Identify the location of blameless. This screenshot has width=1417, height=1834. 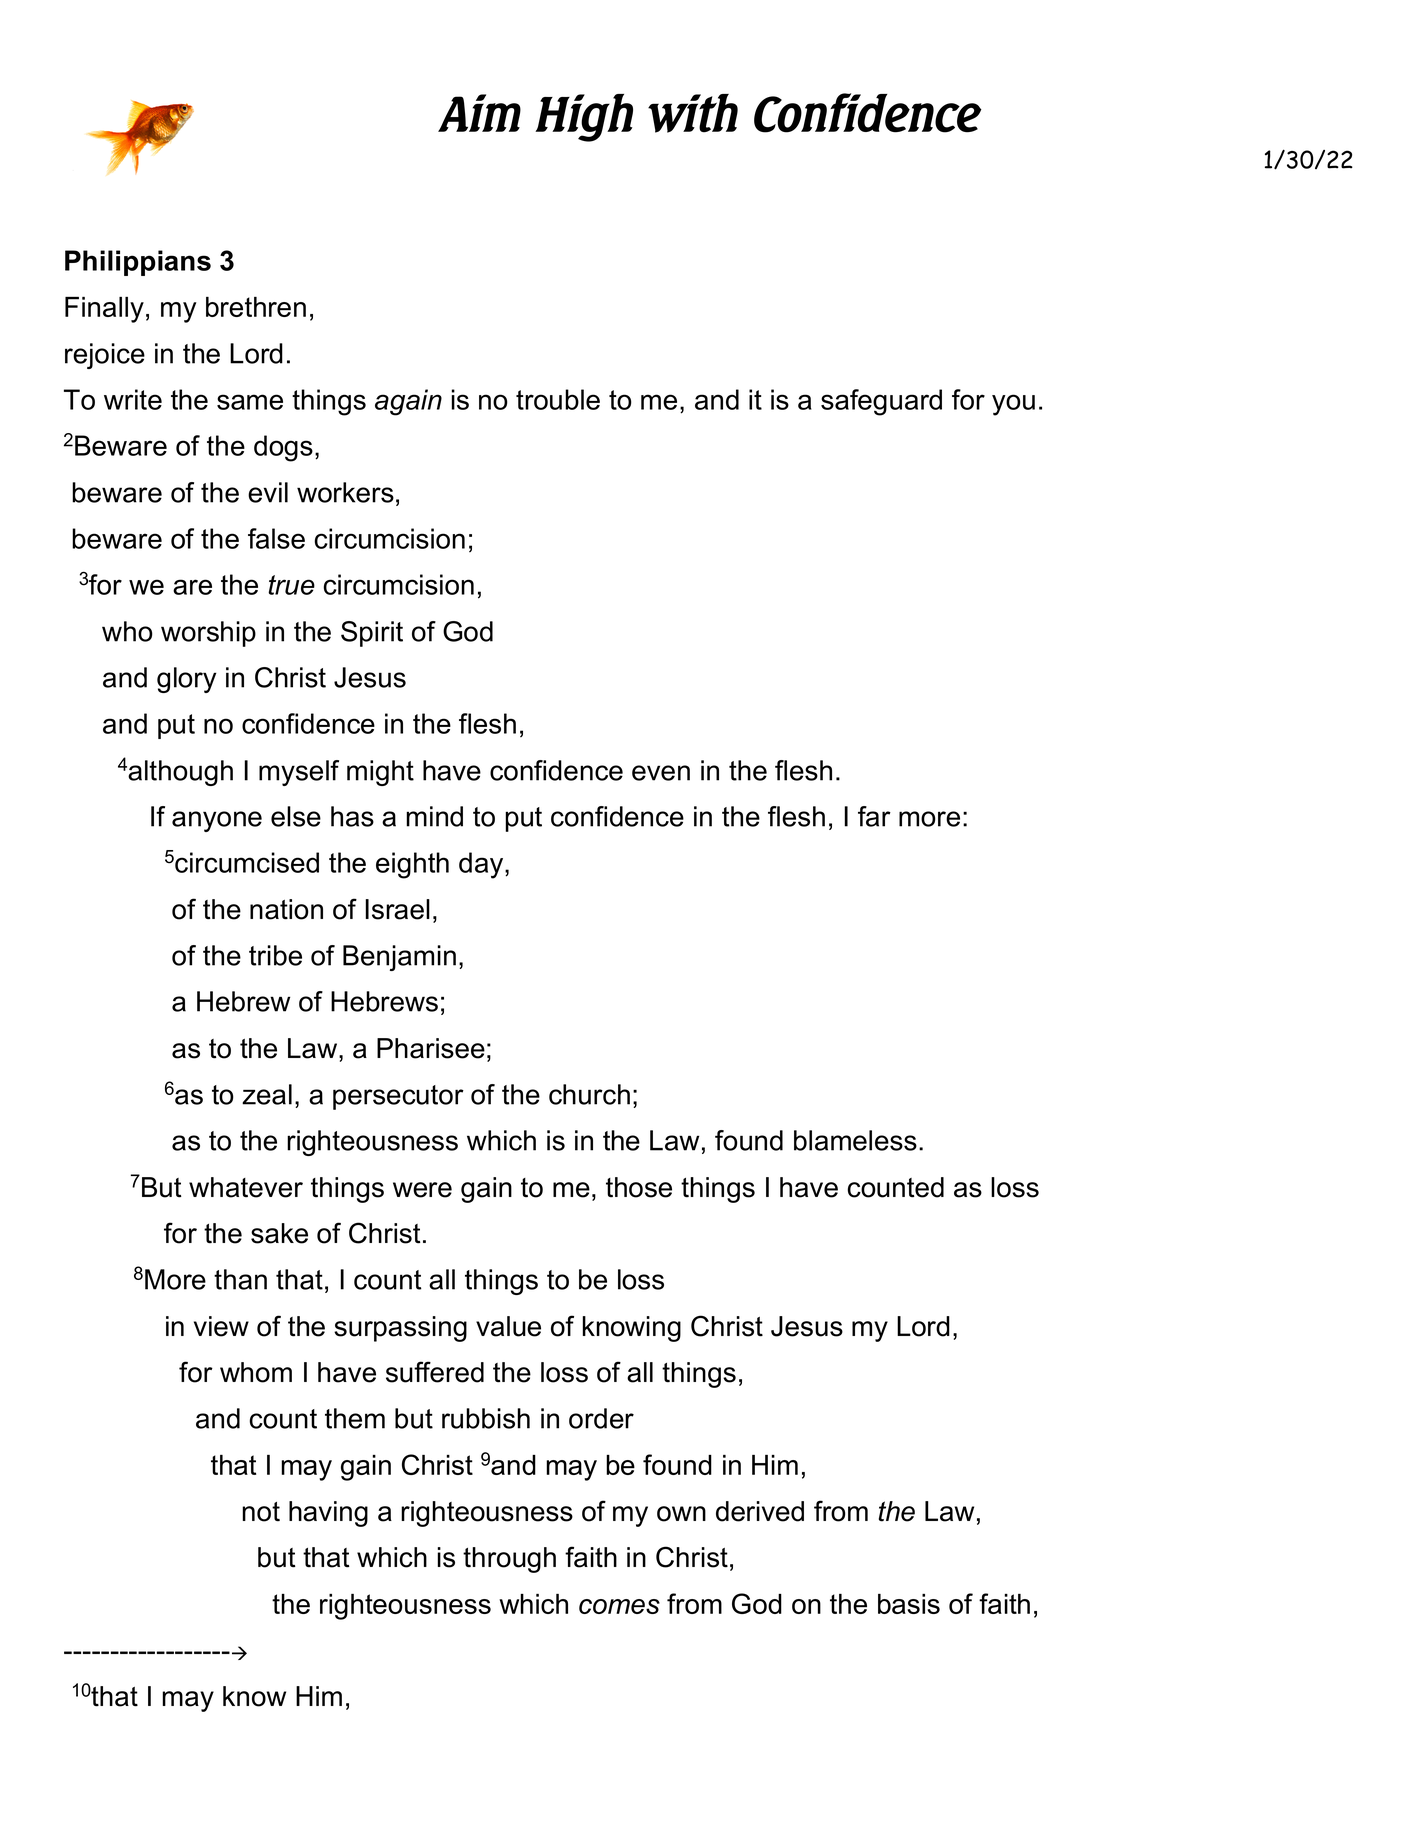
(855, 1140).
